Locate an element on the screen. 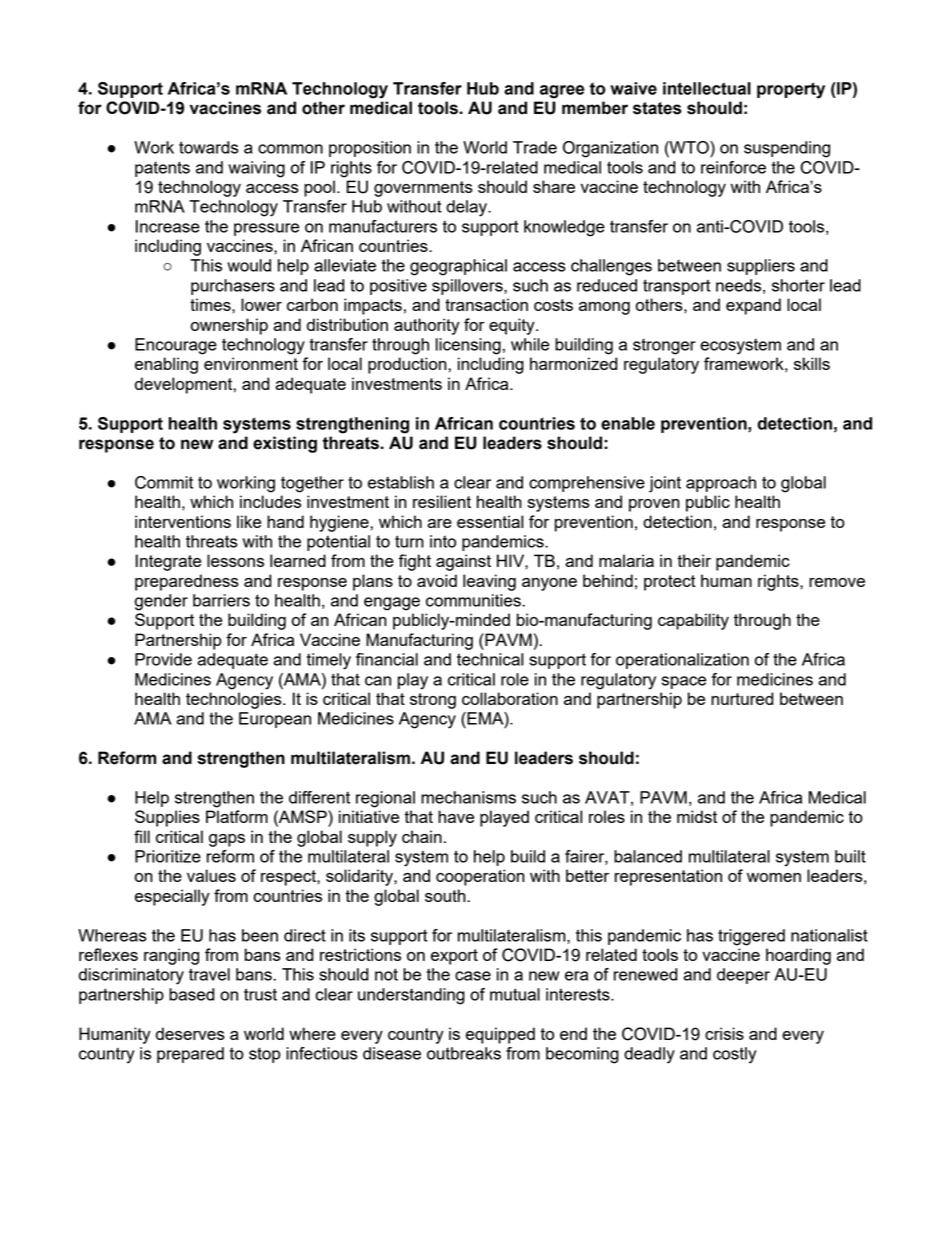 The width and height of the screenshot is (952, 1233). enabling is located at coordinates (166, 365).
